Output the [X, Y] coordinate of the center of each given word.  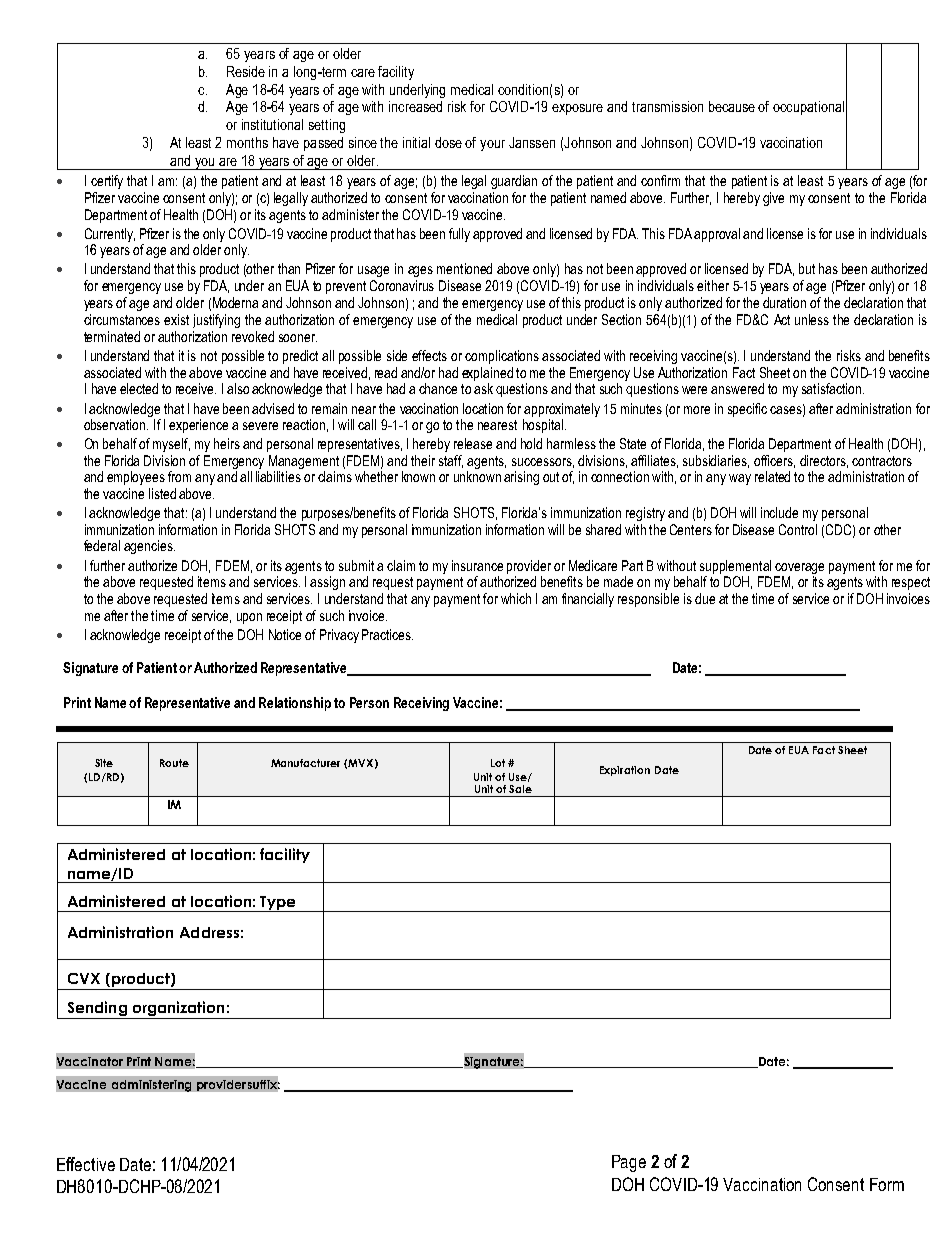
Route [174, 763]
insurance [477, 565]
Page [629, 1163]
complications [502, 357]
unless [812, 319]
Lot [498, 763]
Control [798, 529]
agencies [149, 547]
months [247, 142]
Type [278, 904]
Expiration [625, 771]
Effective [86, 1164]
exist [176, 319]
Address [209, 932]
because [732, 106]
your [492, 145]
